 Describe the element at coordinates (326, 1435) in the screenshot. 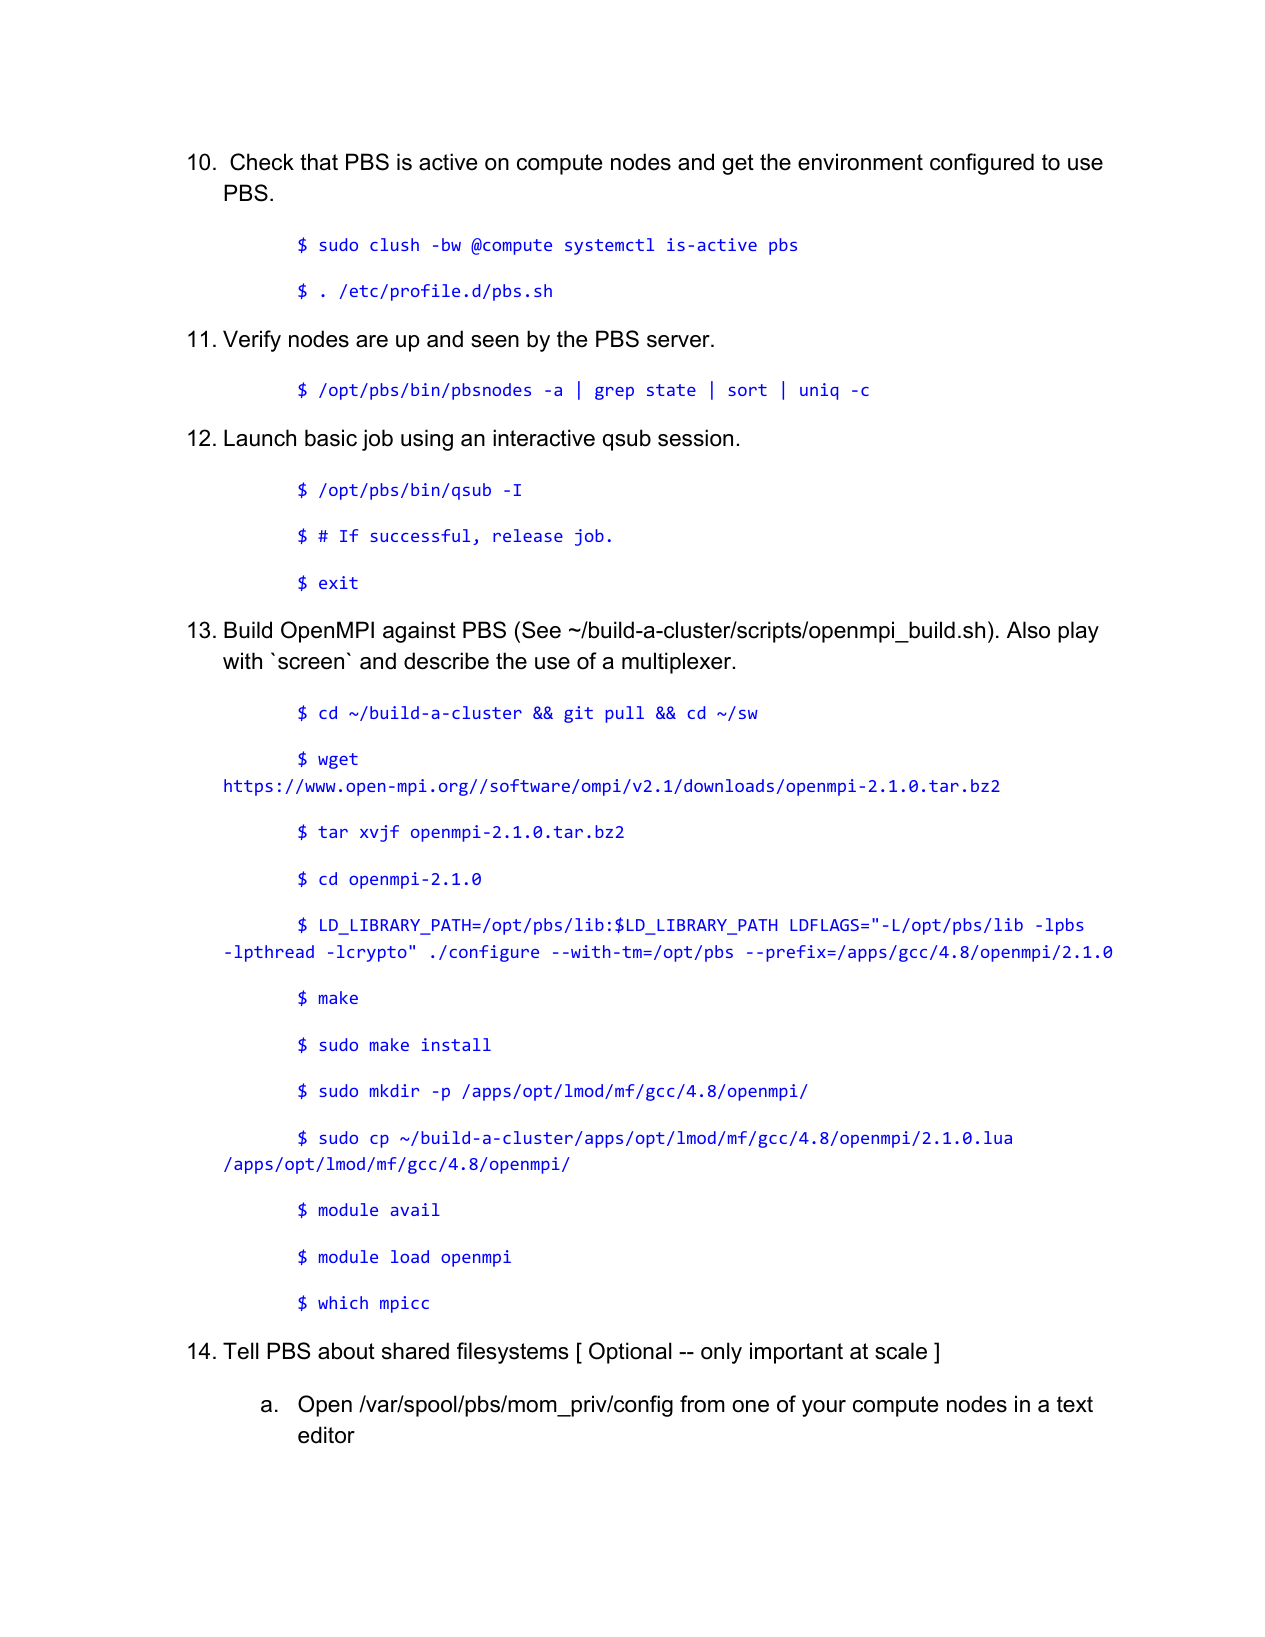

I see `editor` at that location.
